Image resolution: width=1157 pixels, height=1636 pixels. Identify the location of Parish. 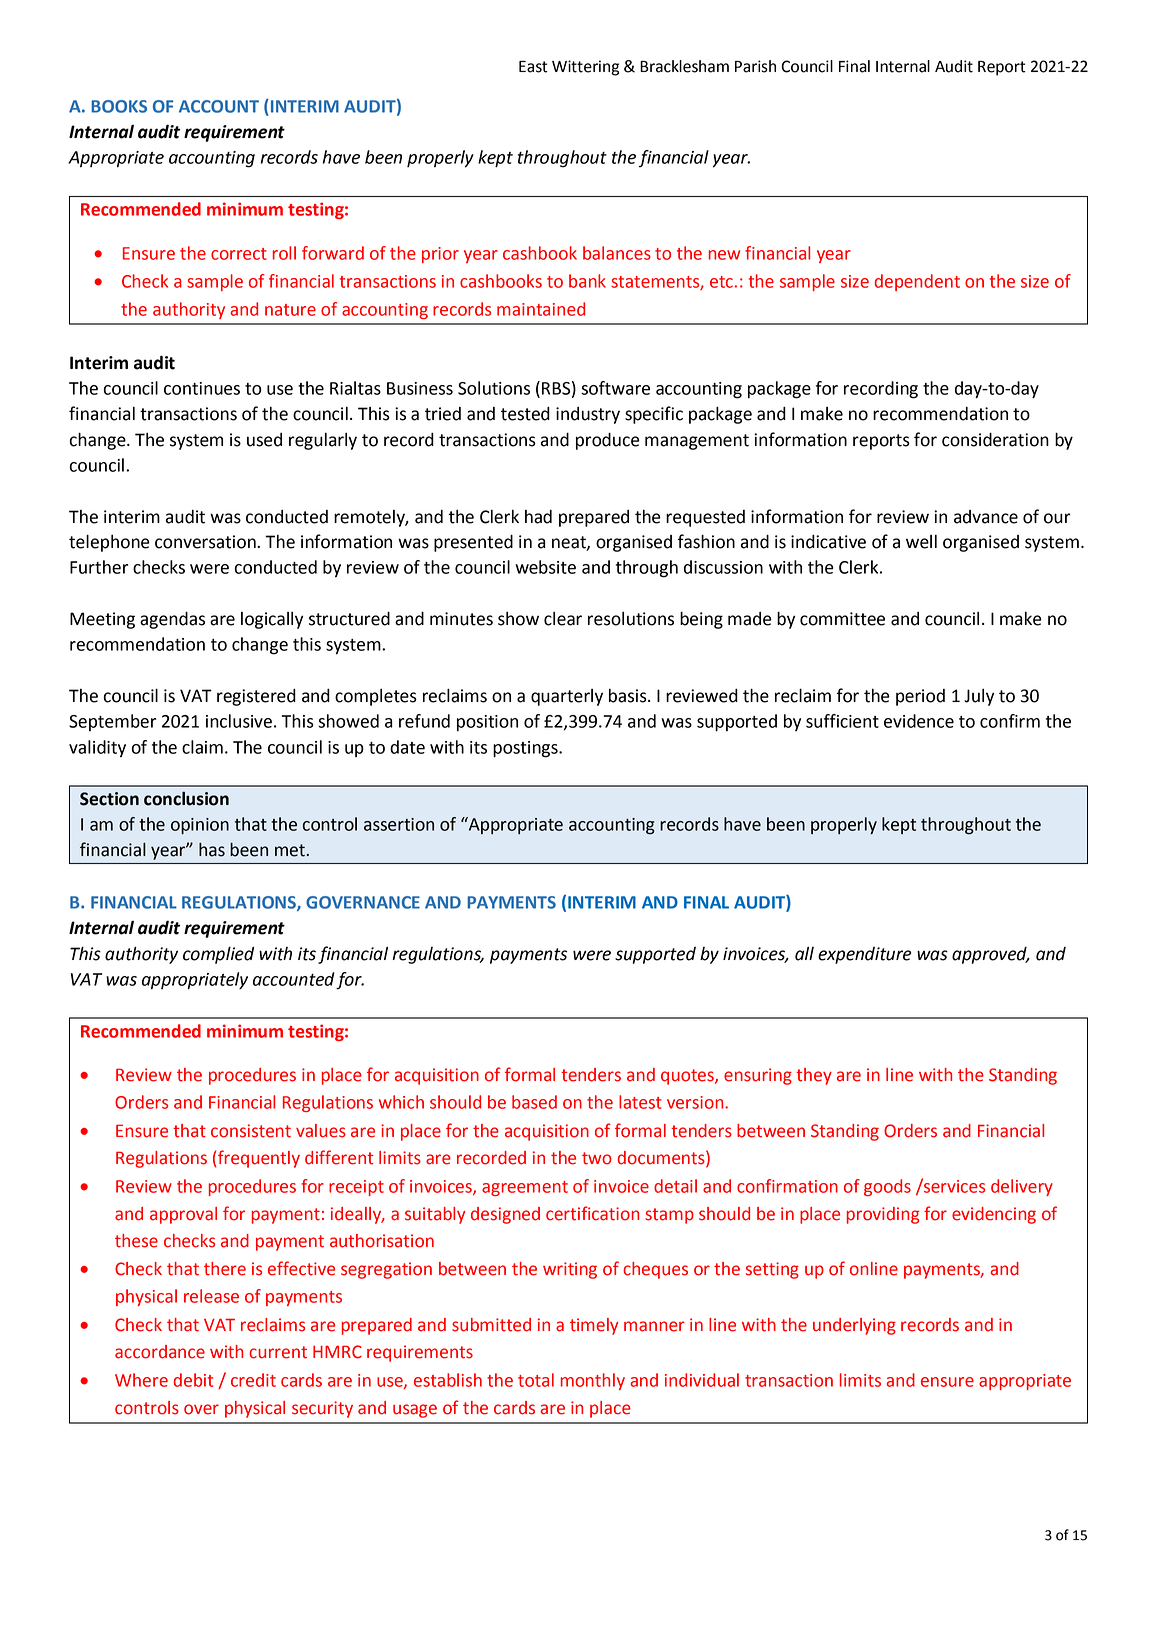
(755, 66).
